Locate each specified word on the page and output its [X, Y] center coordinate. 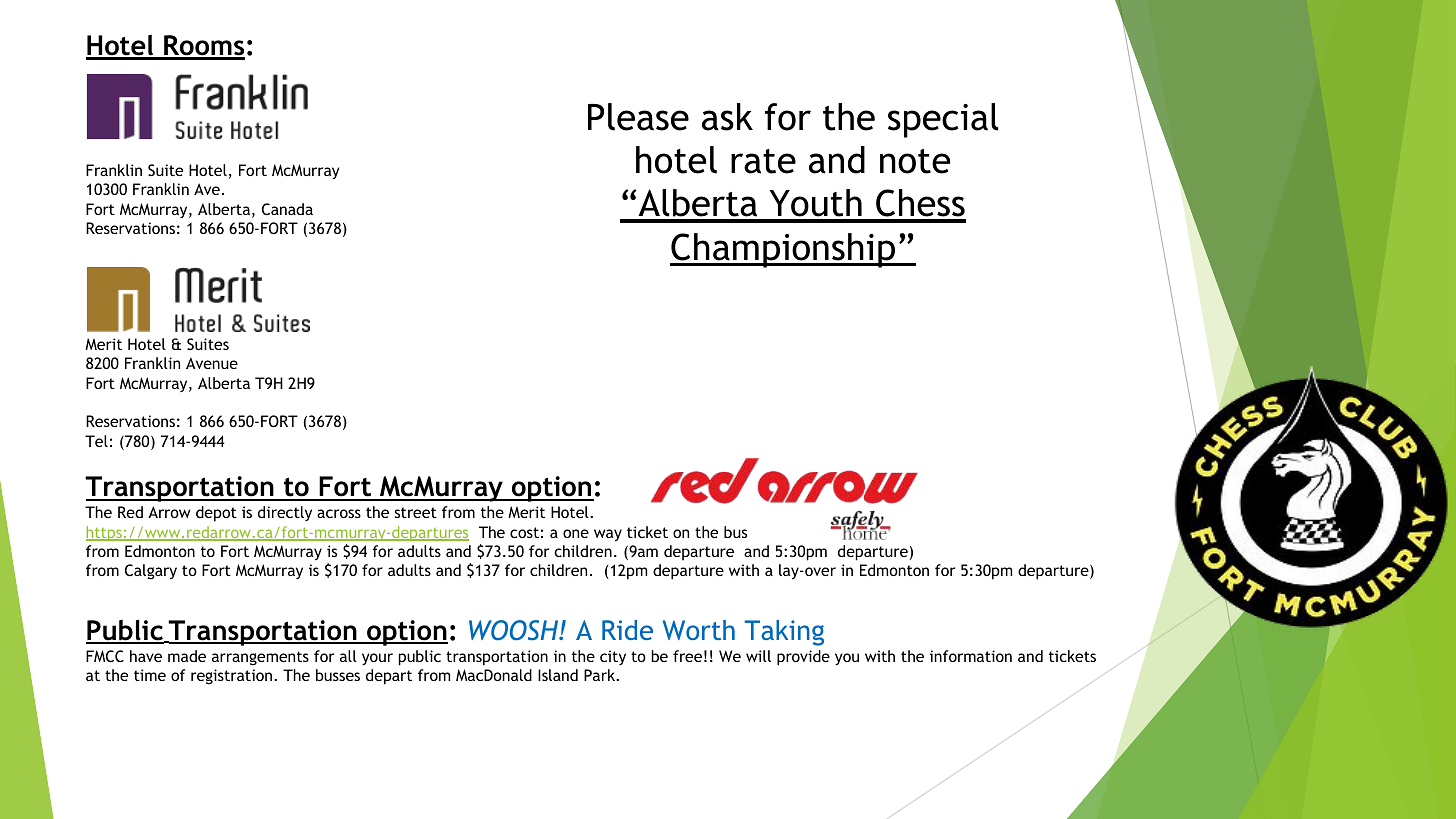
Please [638, 117]
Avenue [212, 363]
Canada [287, 209]
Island [558, 675]
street [416, 512]
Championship [783, 250]
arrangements [260, 658]
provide [803, 658]
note [915, 161]
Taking [784, 633]
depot [216, 514]
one [576, 533]
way [608, 535]
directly [285, 513]
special [943, 120]
